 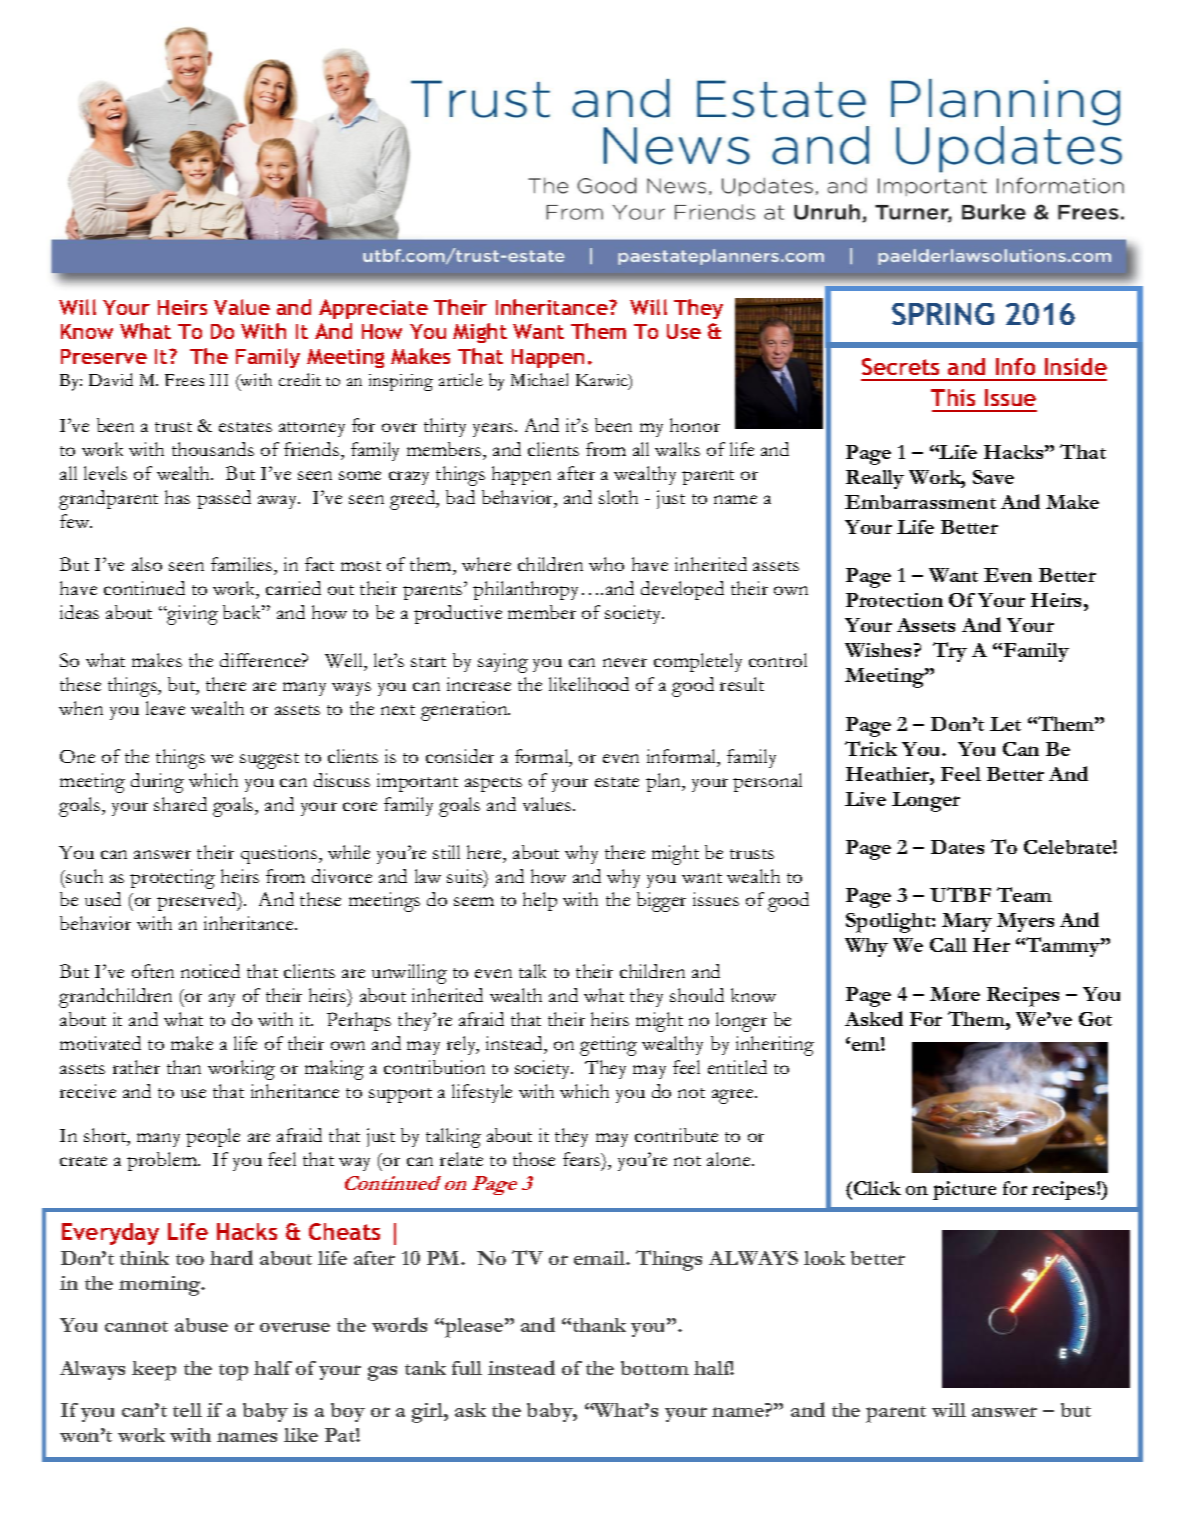 What do you see at coordinates (606, 564) in the screenshot?
I see `who` at bounding box center [606, 564].
